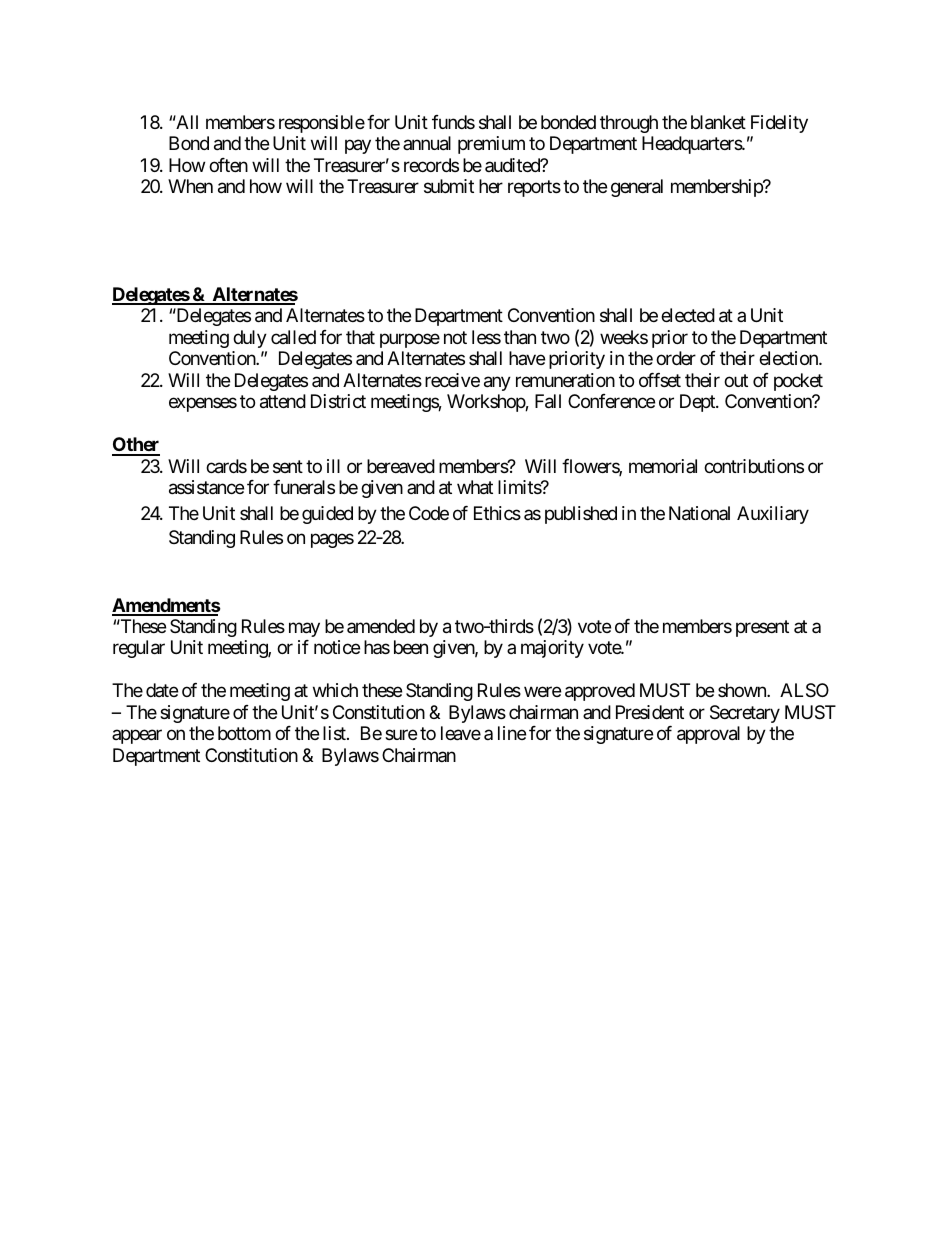 The width and height of the screenshot is (952, 1233). What do you see at coordinates (244, 733) in the screenshot?
I see `bottom` at bounding box center [244, 733].
